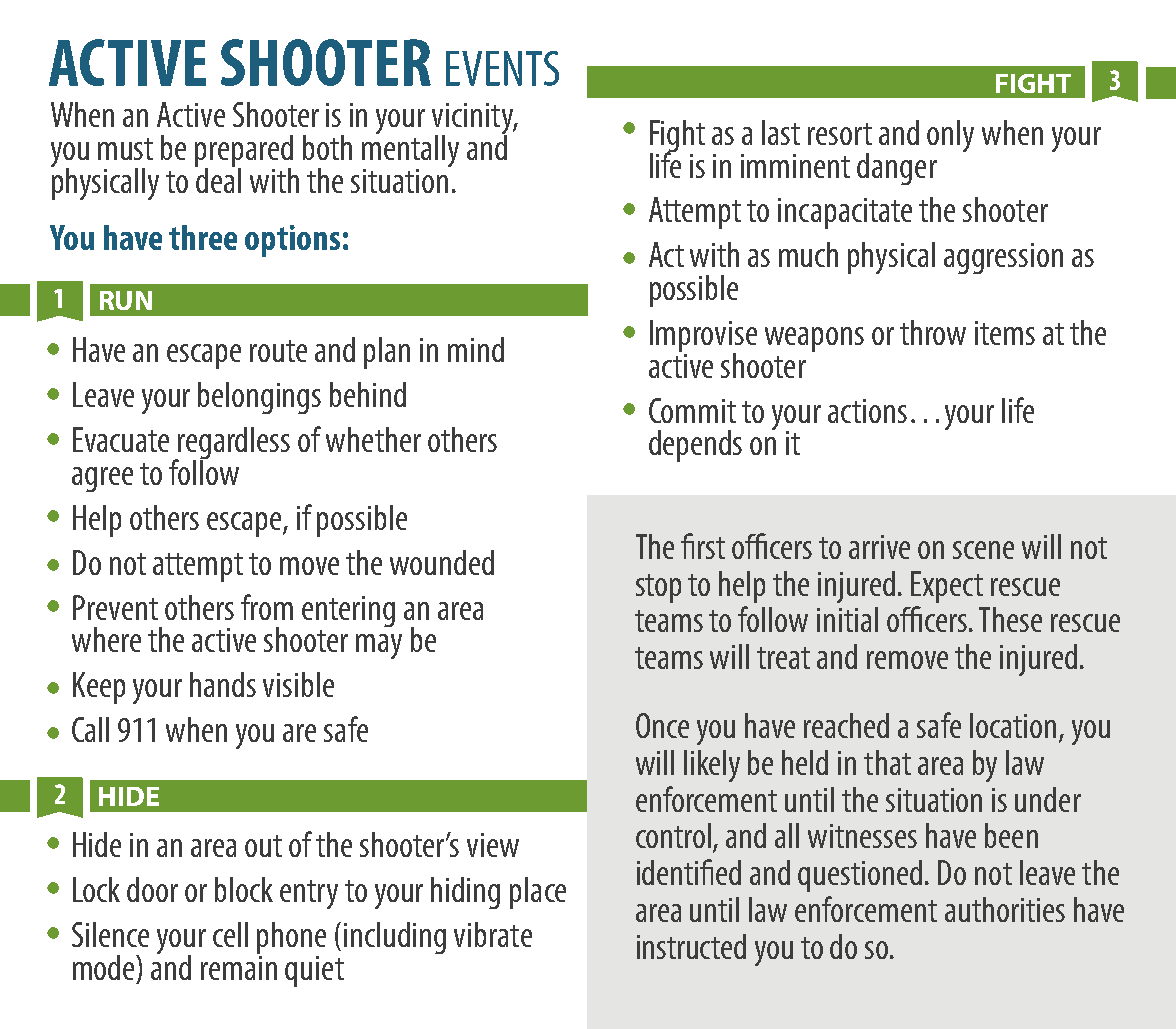  I want to click on vibrate, so click(493, 934).
